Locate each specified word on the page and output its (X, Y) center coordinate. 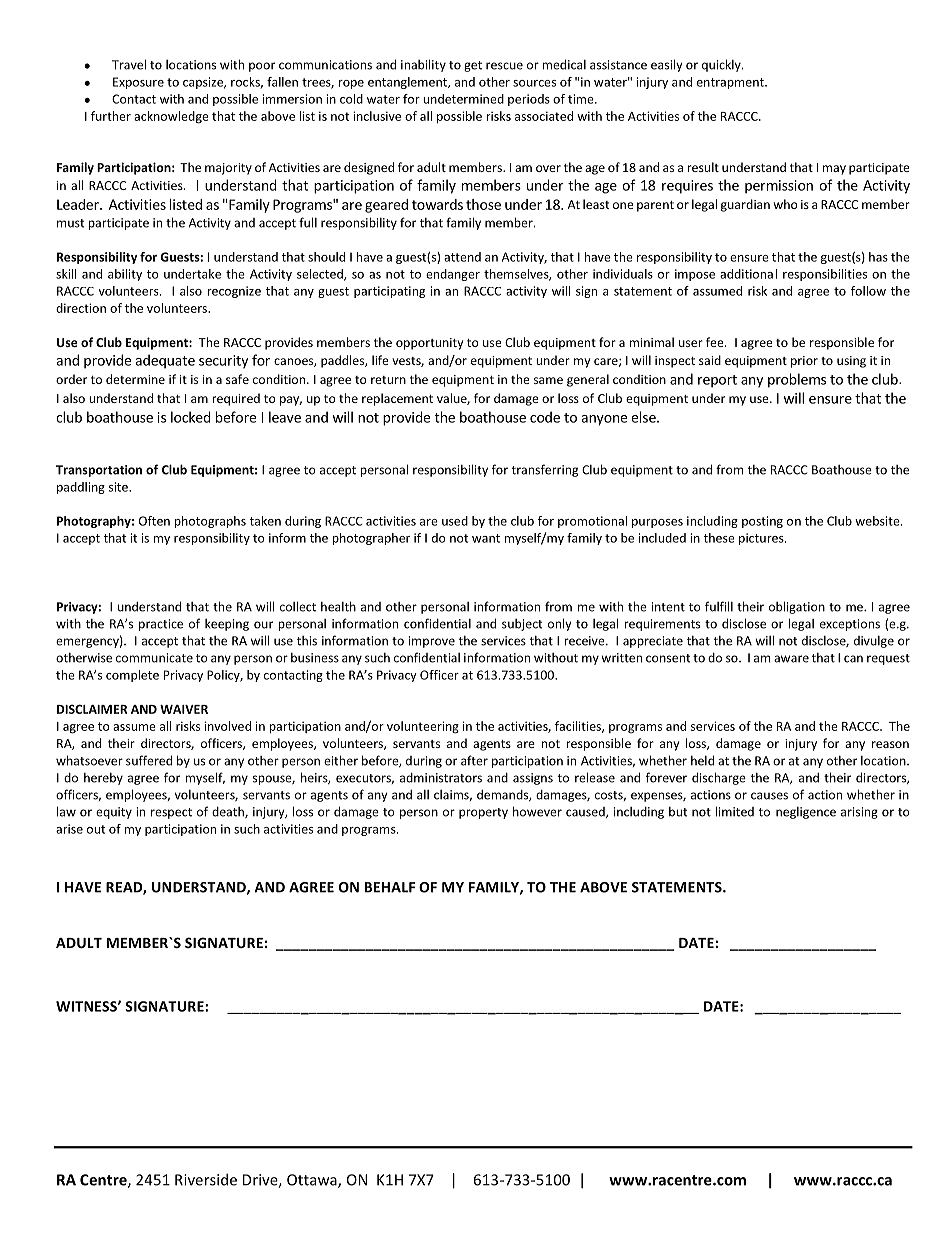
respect (171, 813)
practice (161, 625)
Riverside (206, 1179)
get (473, 66)
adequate (165, 361)
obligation (797, 607)
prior (804, 362)
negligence (806, 813)
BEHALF (390, 887)
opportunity (429, 344)
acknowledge (171, 117)
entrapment (731, 83)
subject (522, 625)
